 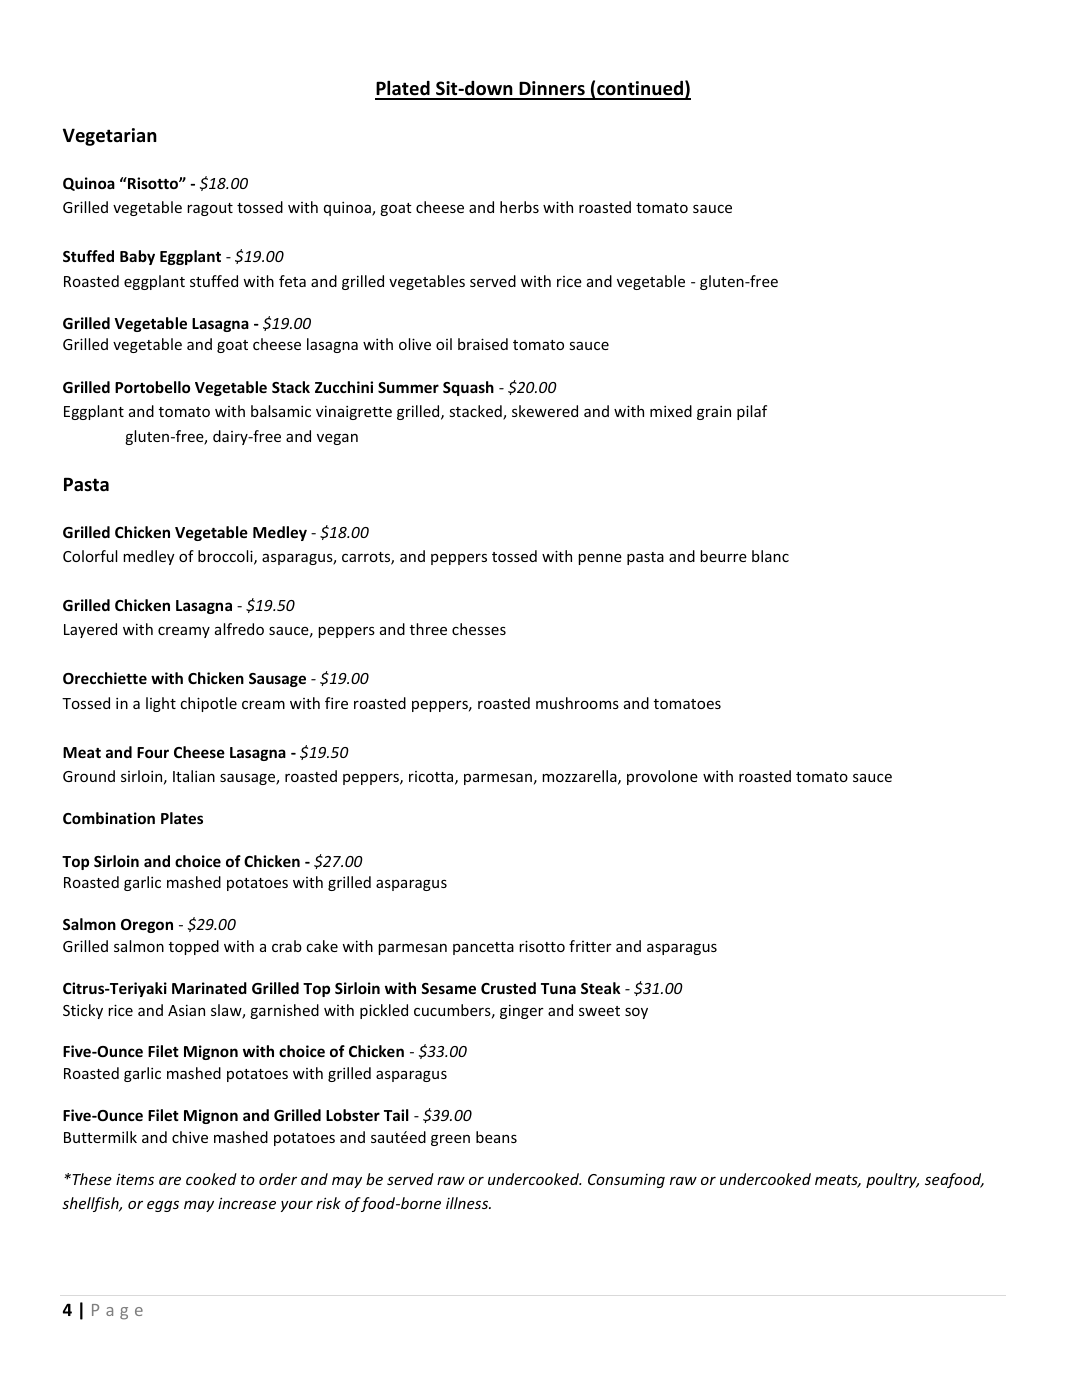 What do you see at coordinates (161, 704) in the screenshot?
I see `light` at bounding box center [161, 704].
